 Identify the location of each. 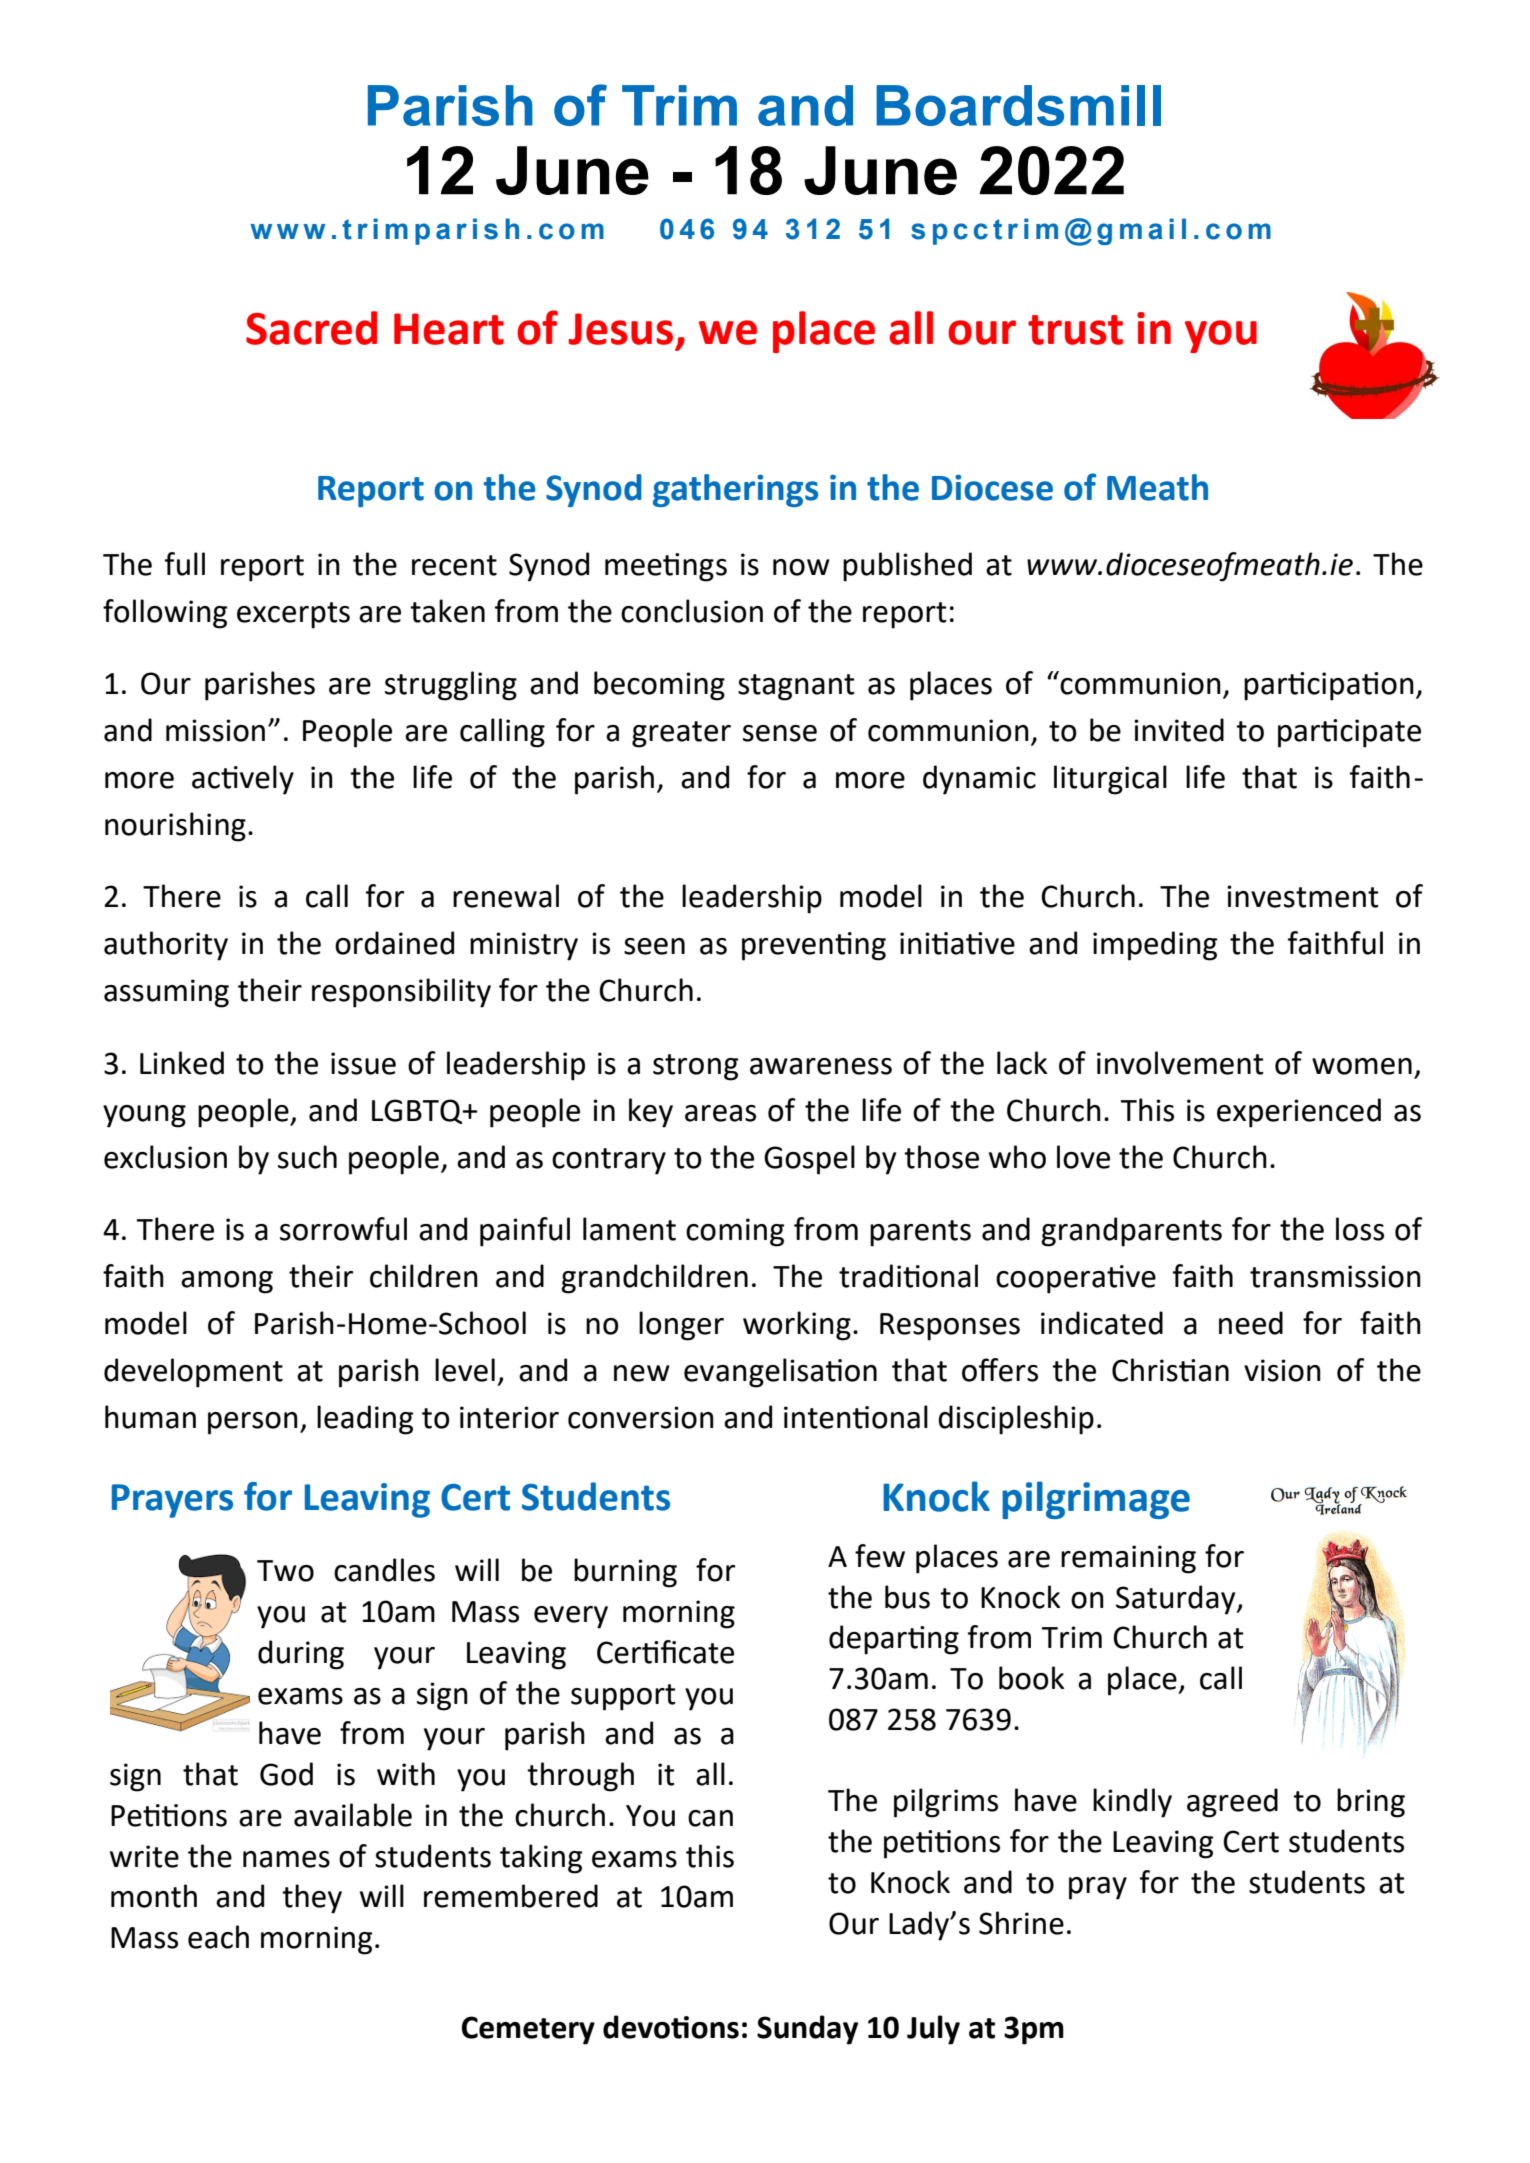
(218, 1937).
